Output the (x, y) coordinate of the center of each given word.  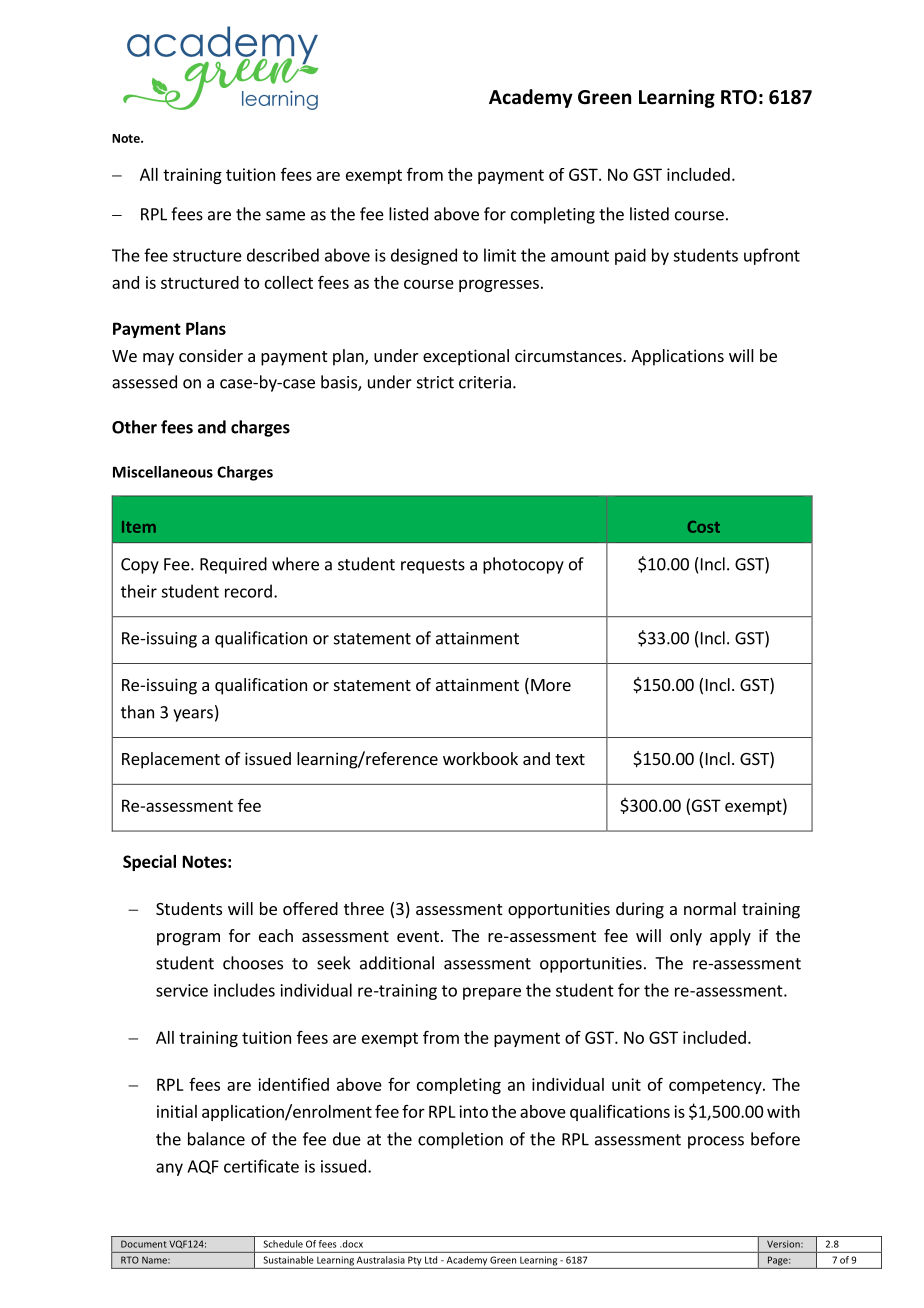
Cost (704, 527)
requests (433, 566)
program (188, 939)
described (283, 255)
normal (710, 908)
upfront (772, 256)
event (418, 936)
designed (424, 256)
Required (233, 565)
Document (143, 1244)
